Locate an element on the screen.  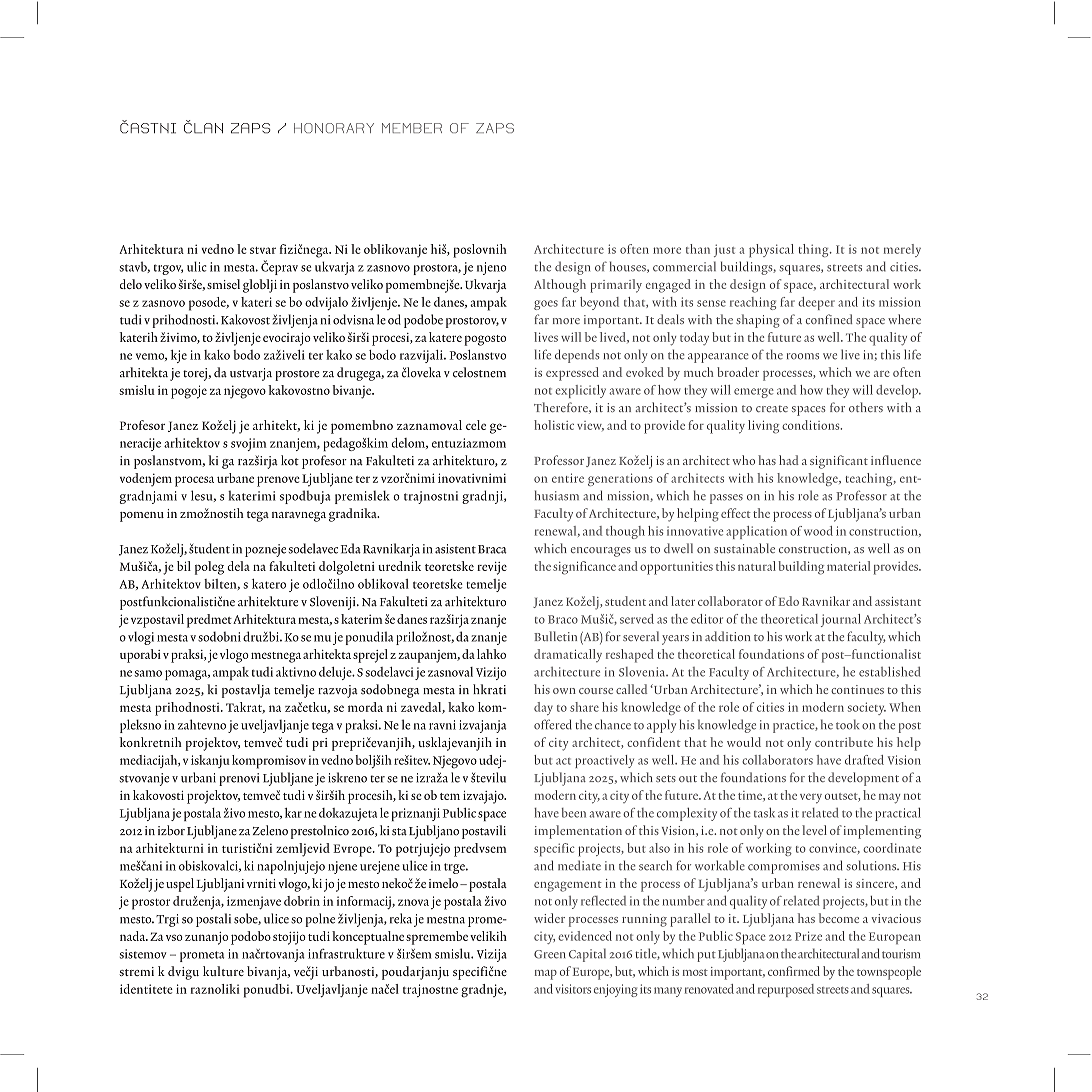
material is located at coordinates (848, 566).
